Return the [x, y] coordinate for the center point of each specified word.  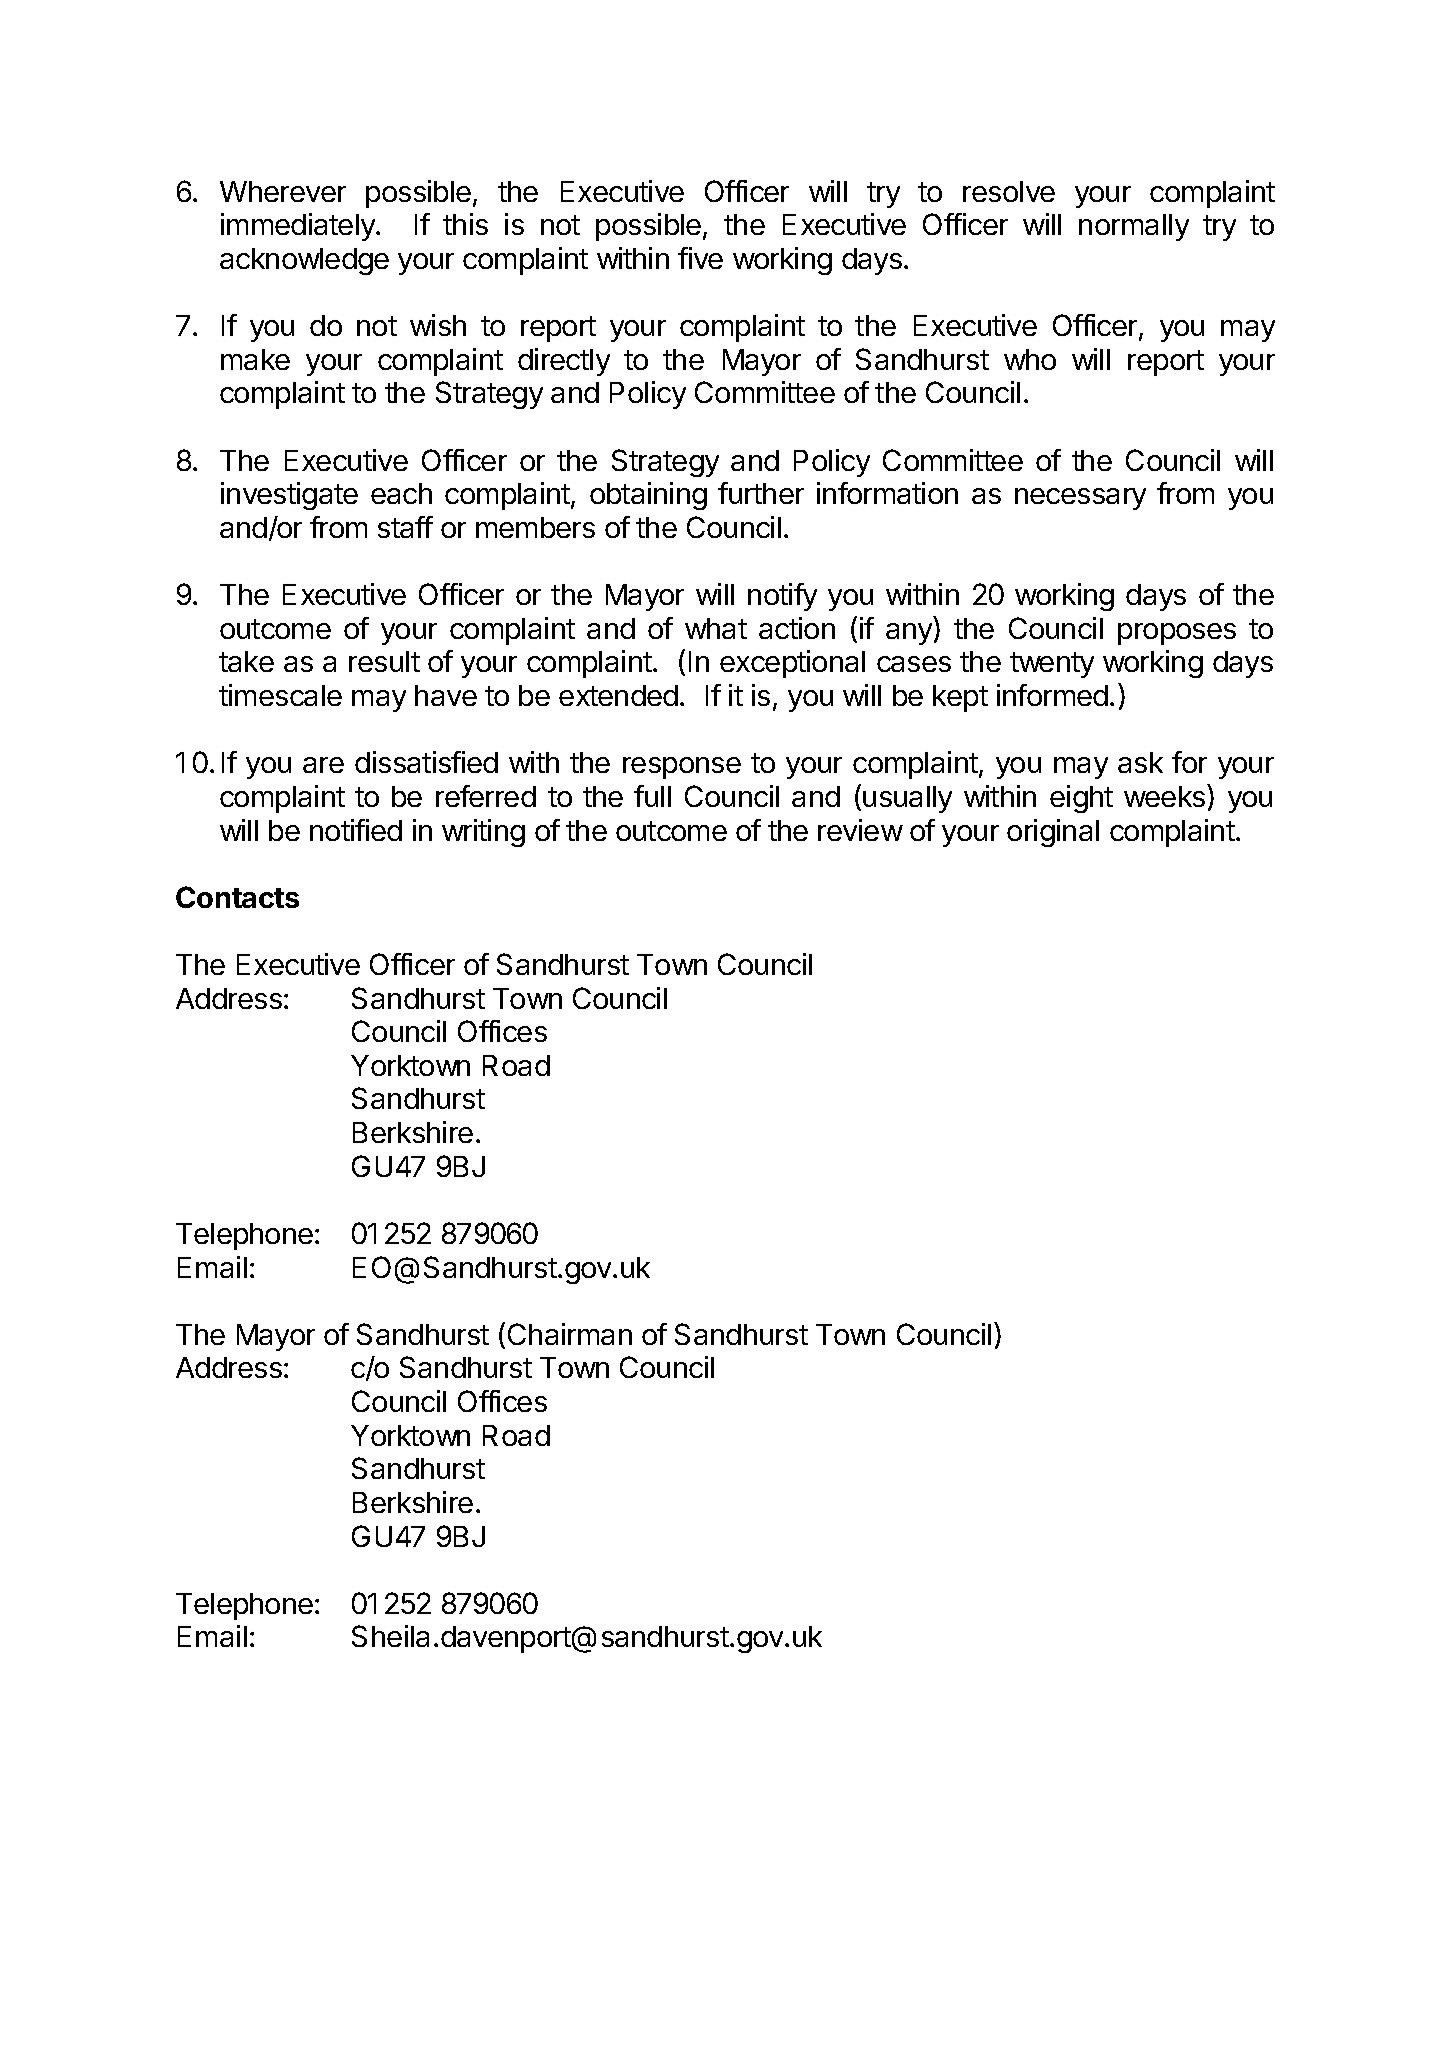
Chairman [570, 1334]
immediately [299, 227]
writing [483, 833]
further [761, 493]
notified [356, 830]
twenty [1052, 665]
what [716, 628]
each [401, 493]
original [1053, 833]
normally [1134, 227]
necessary [1080, 499]
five [700, 258]
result [384, 661]
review [860, 830]
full [652, 796]
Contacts [237, 897]
